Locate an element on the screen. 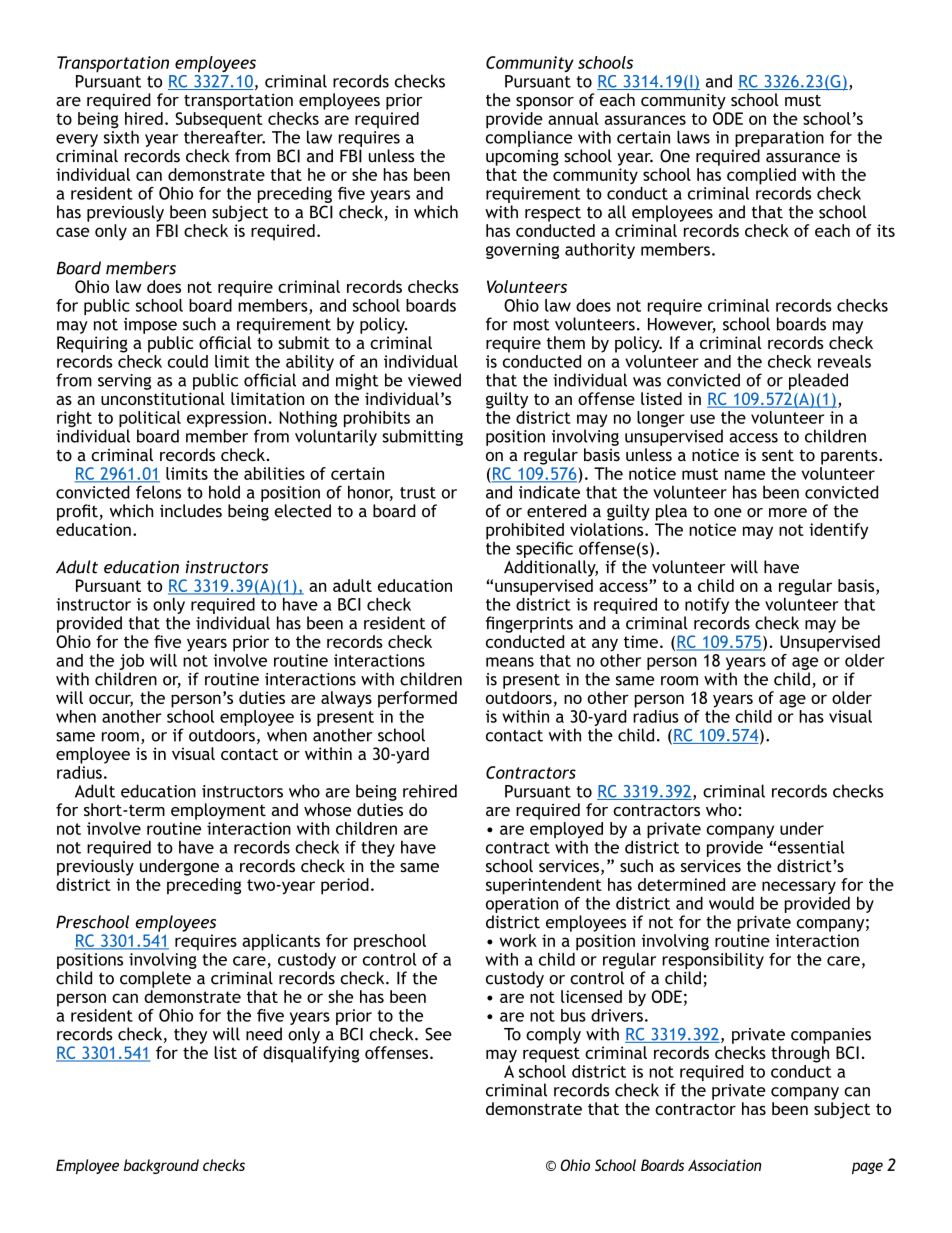 This screenshot has height=1233, width=952. employed is located at coordinates (566, 831).
